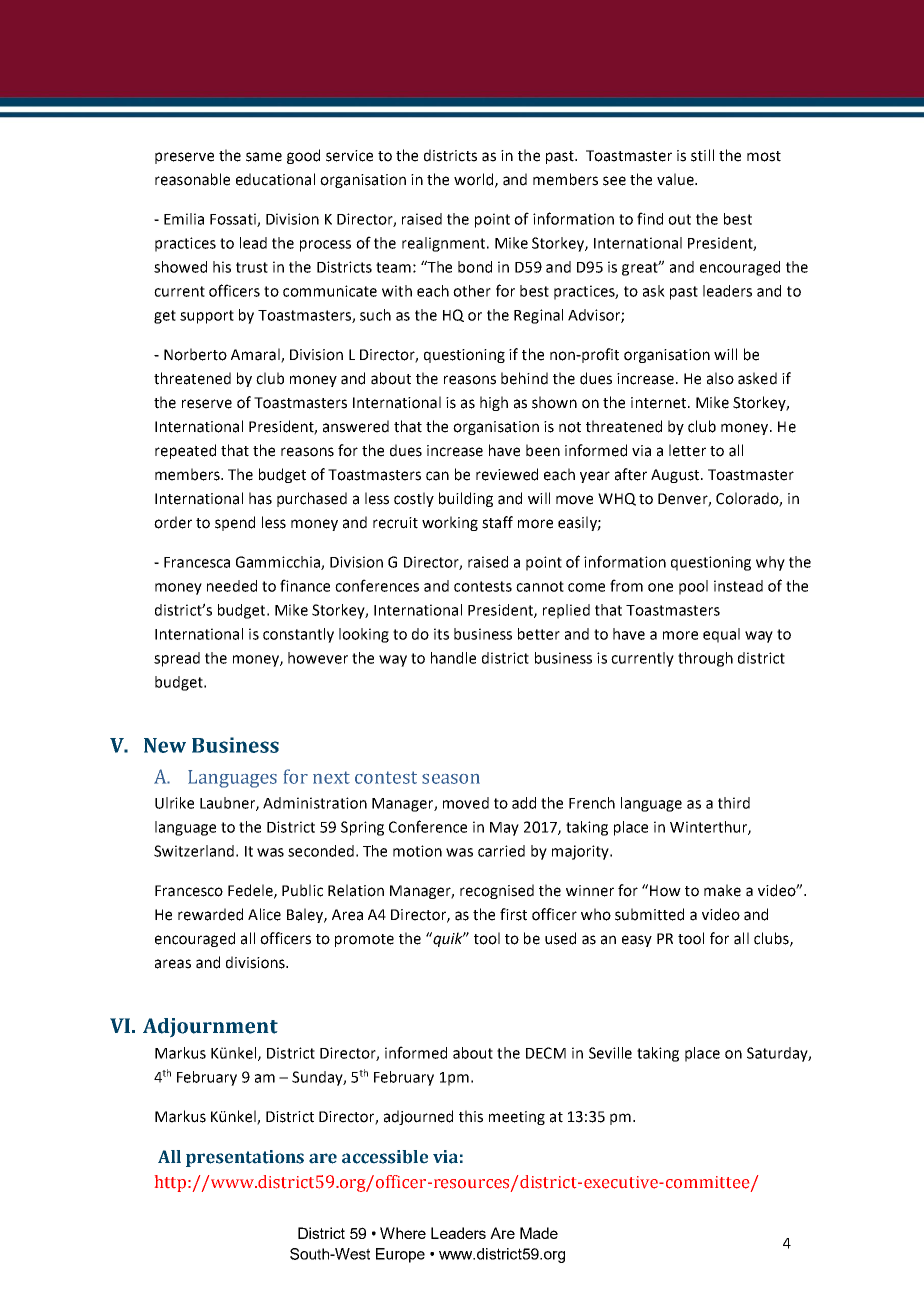 Image resolution: width=924 pixels, height=1308 pixels. Describe the element at coordinates (275, 179) in the screenshot. I see `educational` at that location.
